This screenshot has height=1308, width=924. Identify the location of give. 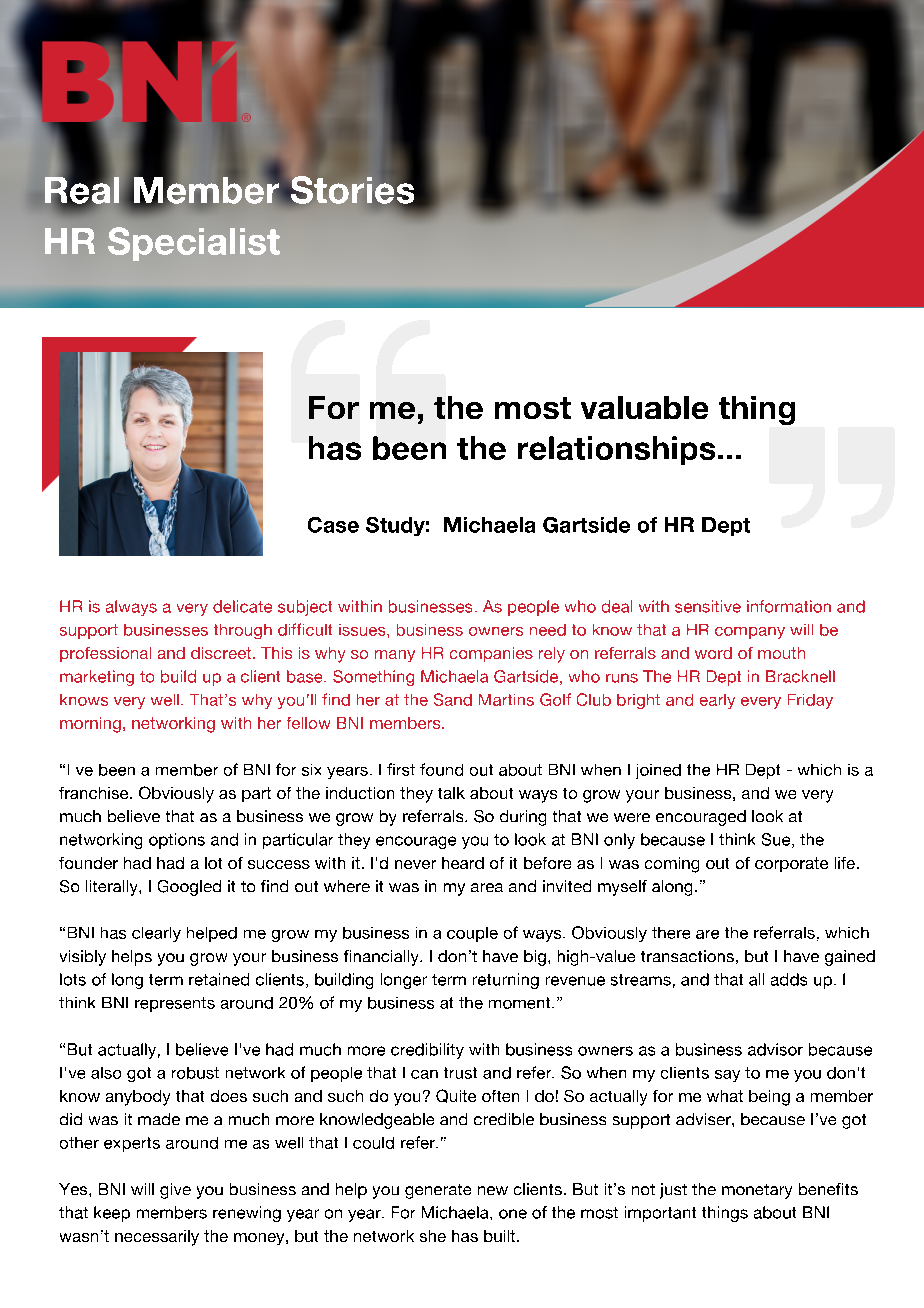
(175, 1191).
